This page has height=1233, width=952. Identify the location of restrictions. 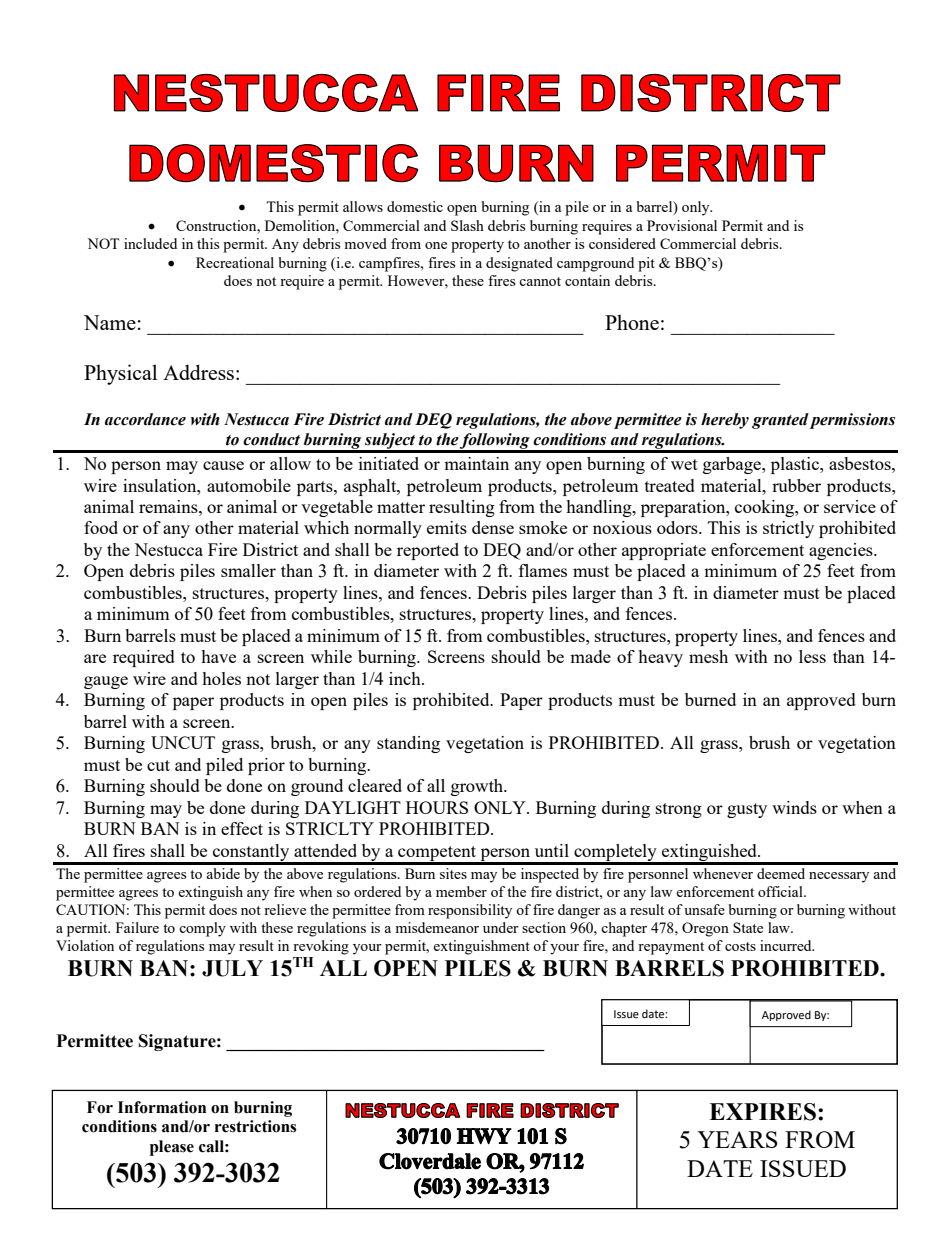
(255, 1126).
